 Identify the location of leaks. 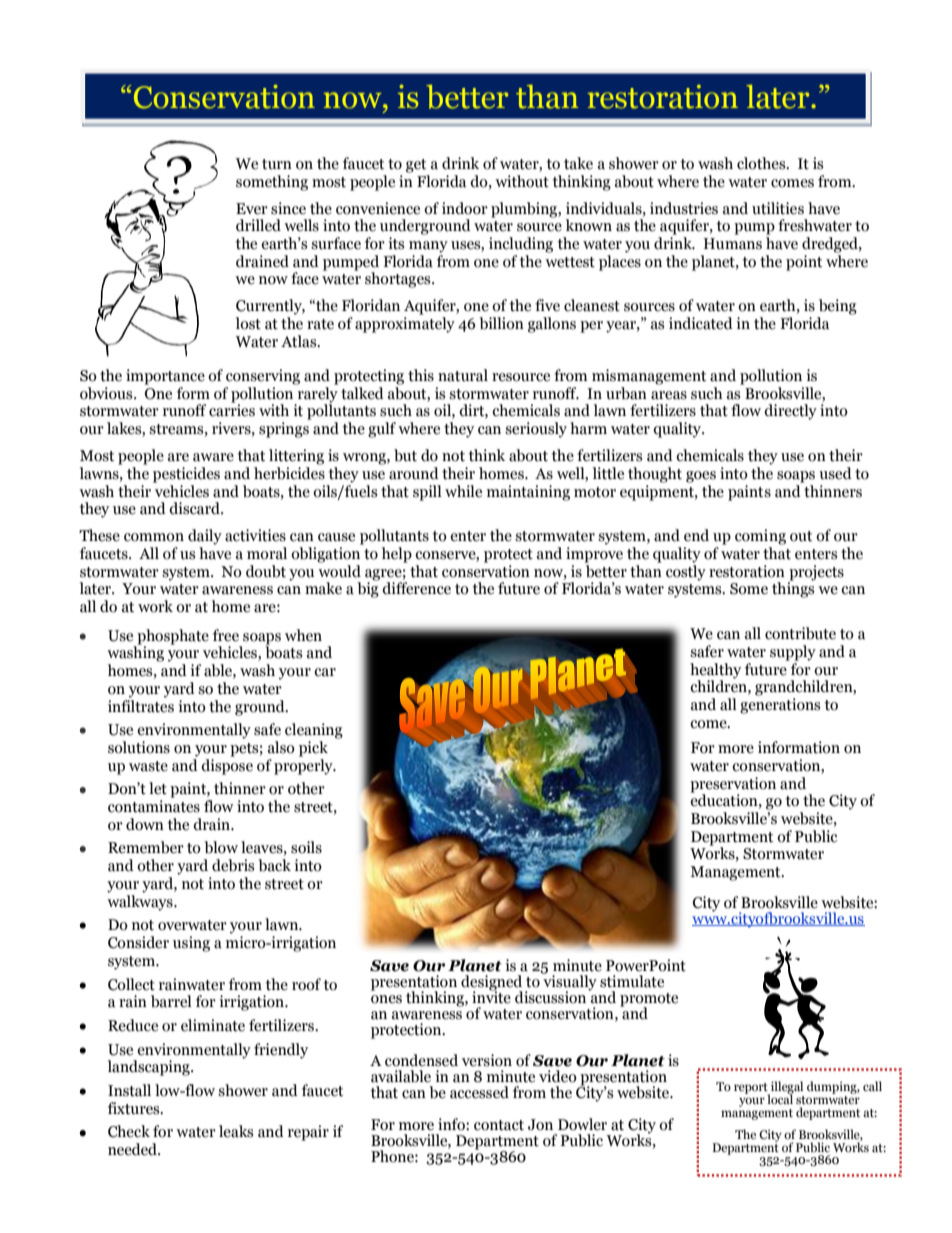
(236, 1131).
